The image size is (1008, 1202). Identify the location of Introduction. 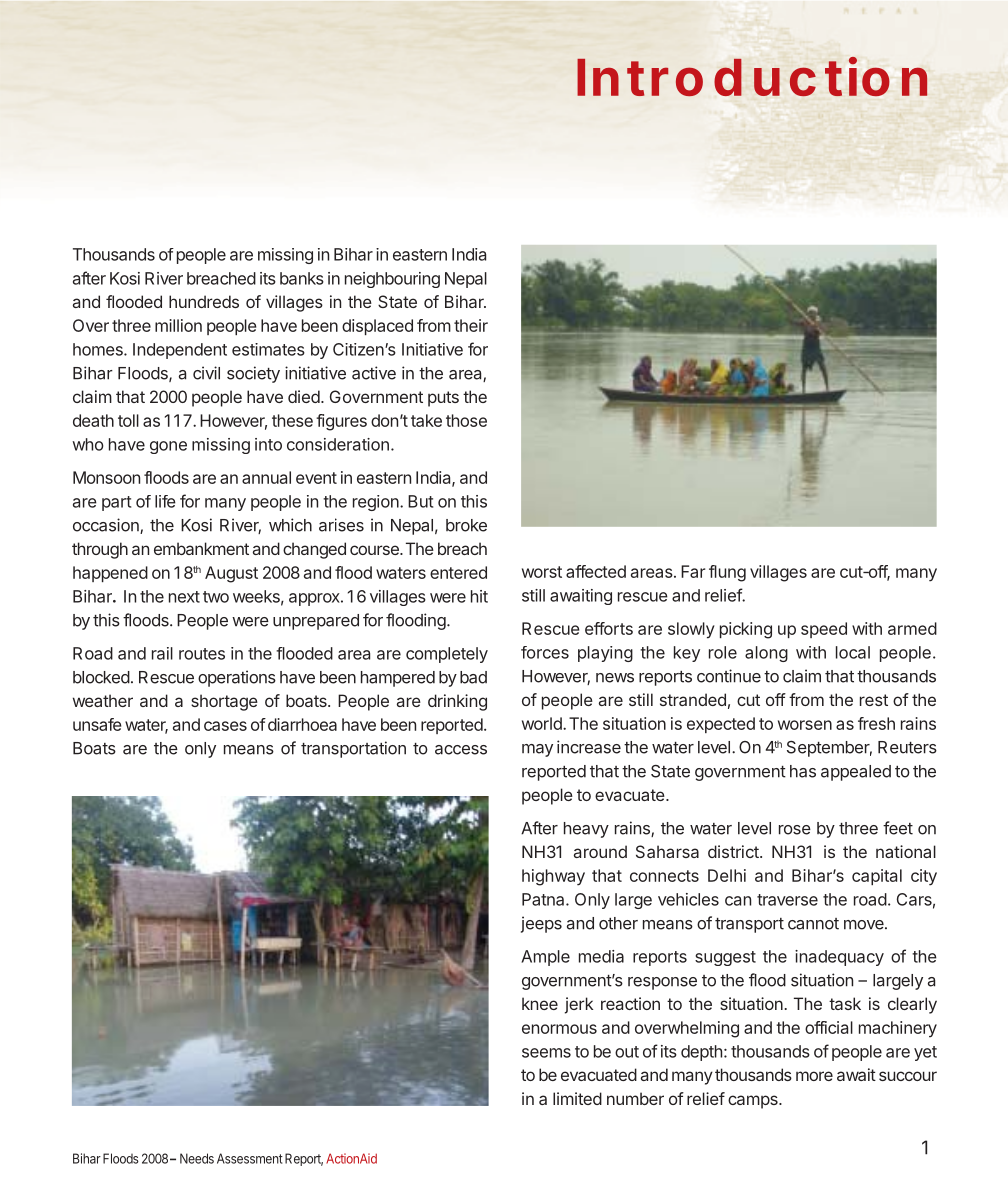
(752, 76).
